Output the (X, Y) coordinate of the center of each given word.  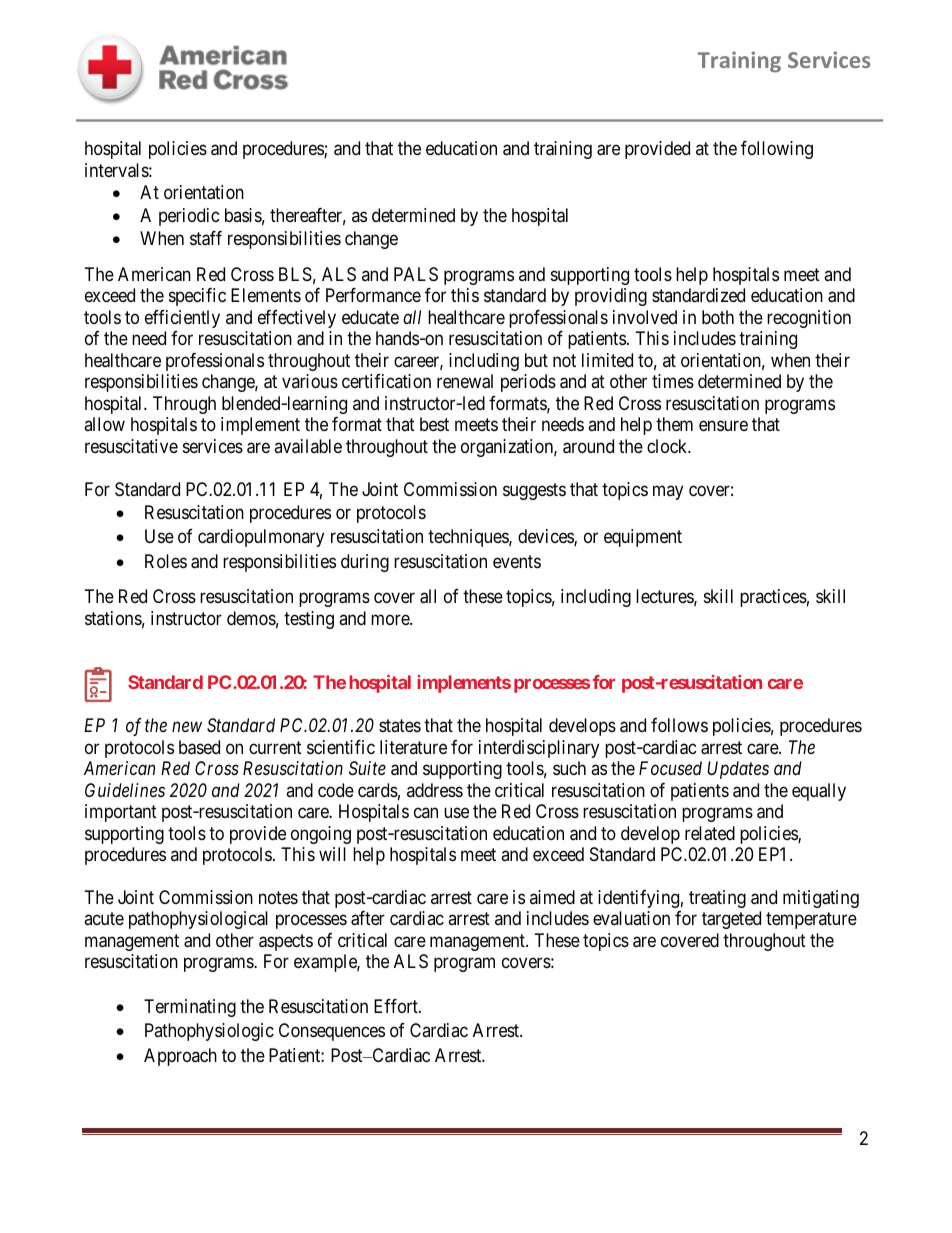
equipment (643, 538)
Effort (397, 1006)
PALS (416, 274)
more (391, 619)
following (777, 150)
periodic (189, 217)
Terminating (190, 1008)
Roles (166, 561)
